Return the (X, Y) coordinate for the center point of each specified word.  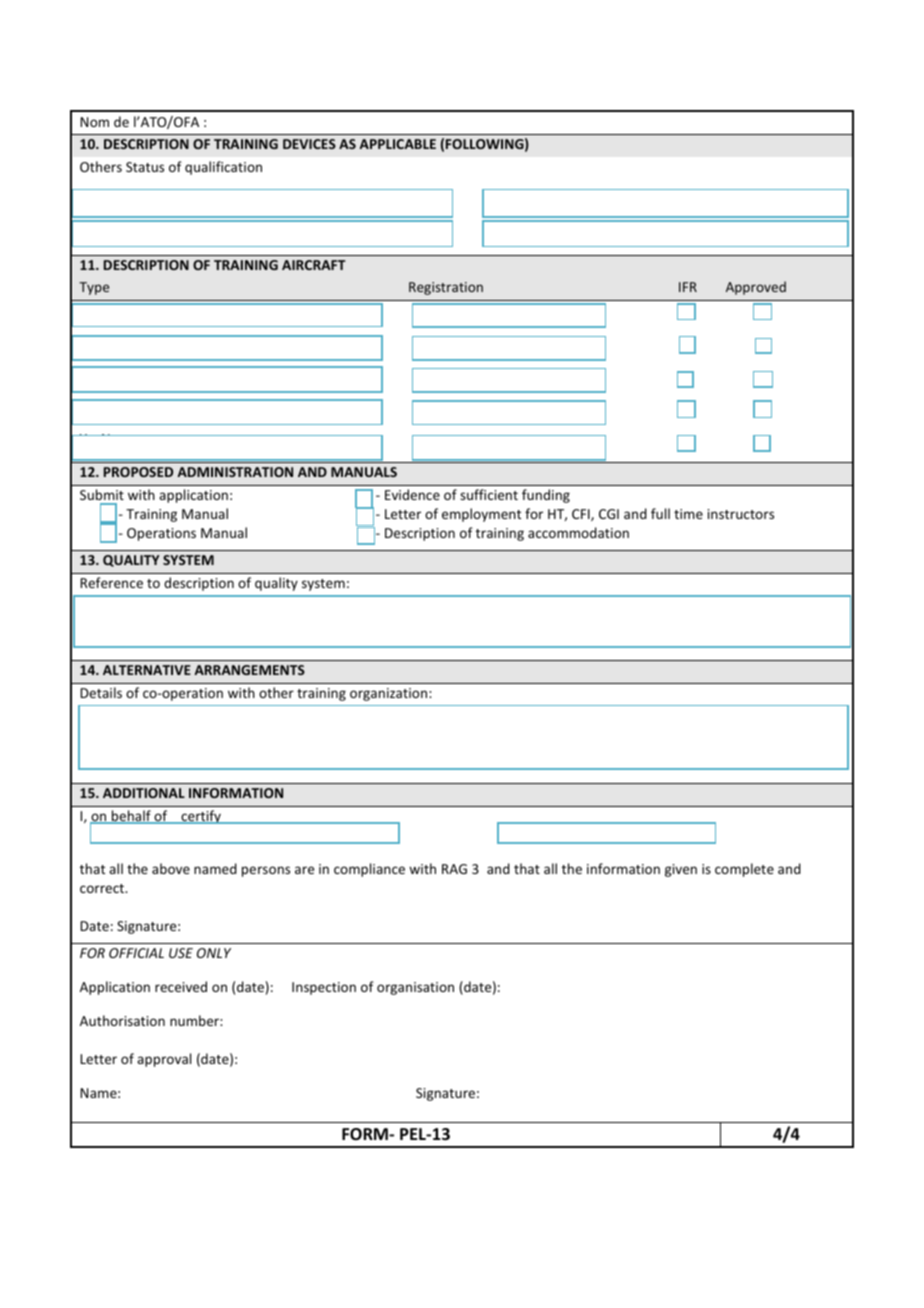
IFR (688, 287)
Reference (111, 582)
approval (164, 1060)
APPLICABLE (397, 144)
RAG (454, 869)
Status (145, 167)
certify (201, 817)
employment (481, 515)
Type (94, 288)
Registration (446, 288)
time (688, 514)
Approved (756, 288)
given (681, 870)
